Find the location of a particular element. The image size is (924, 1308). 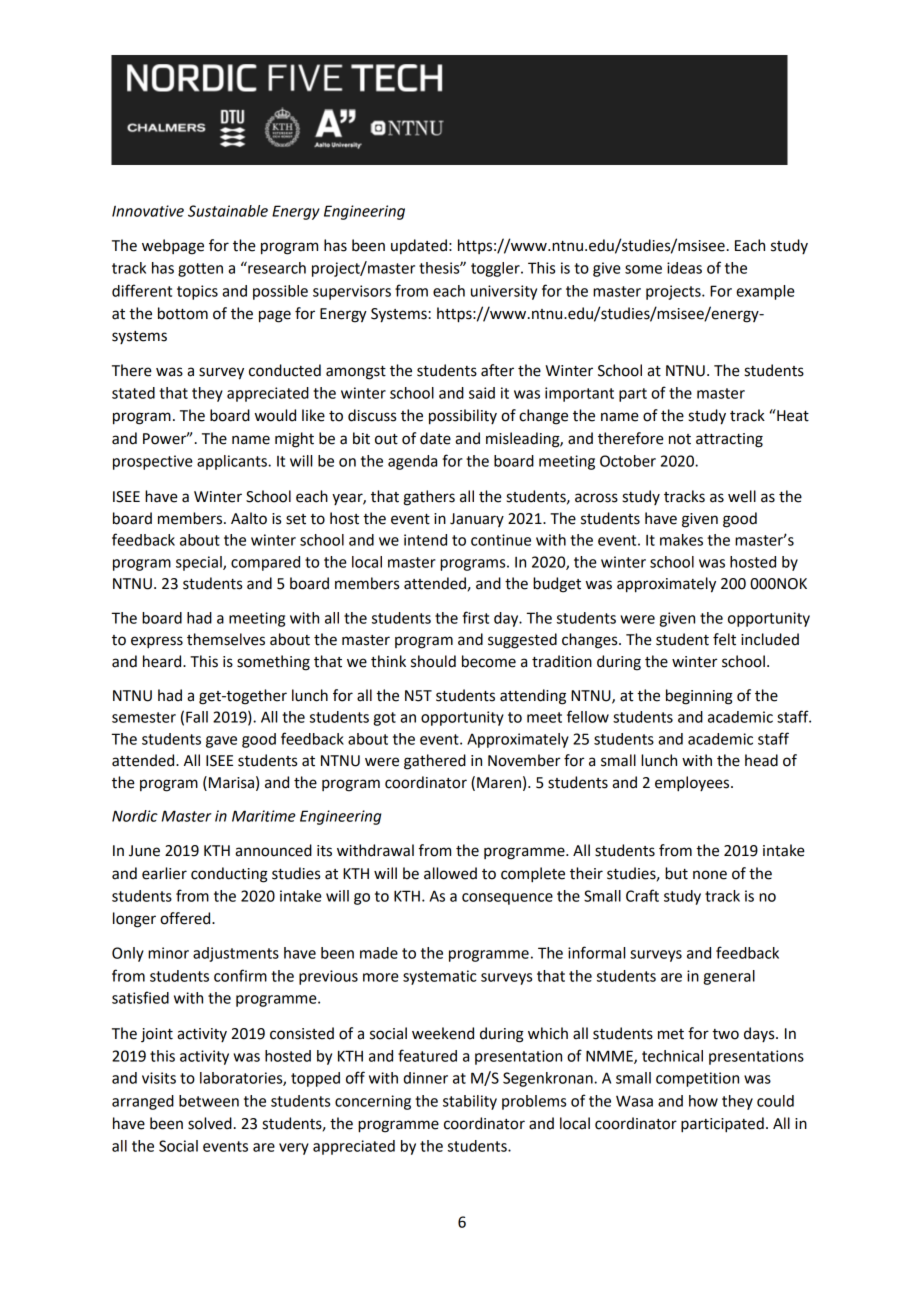

gotten is located at coordinates (200, 270).
